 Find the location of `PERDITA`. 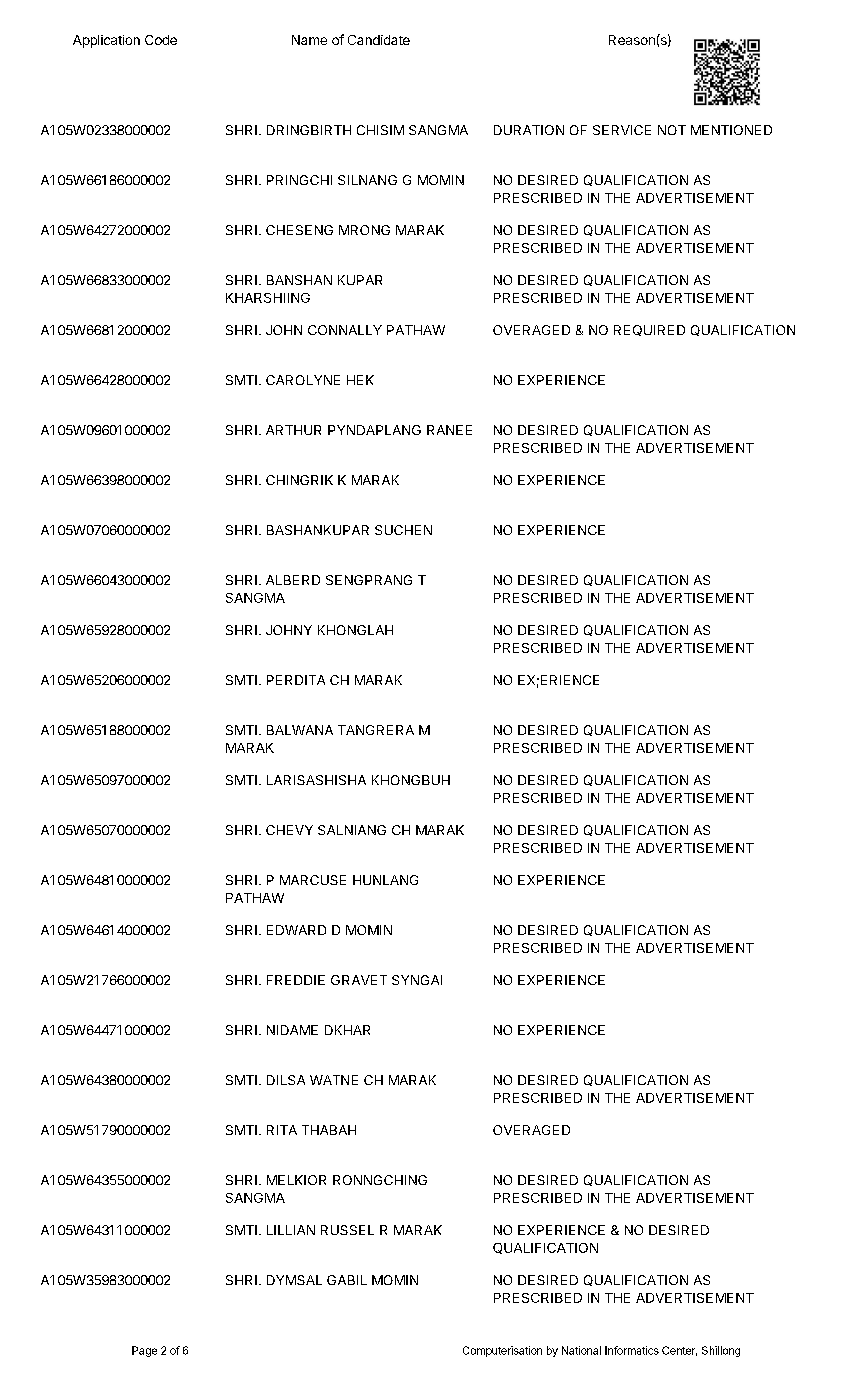

PERDITA is located at coordinates (296, 680).
